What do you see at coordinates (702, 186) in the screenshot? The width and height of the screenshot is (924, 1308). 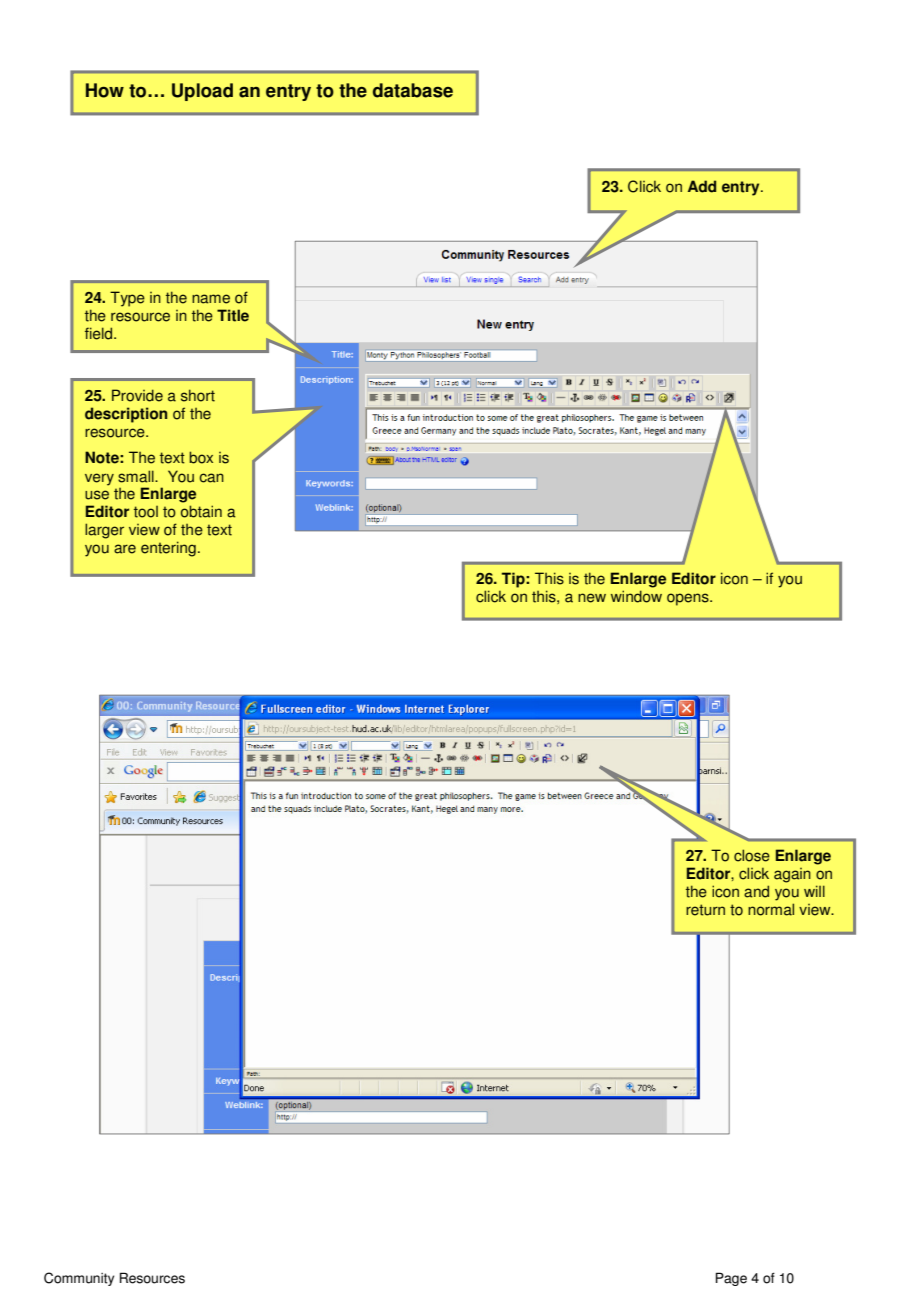 I see `Add` at bounding box center [702, 186].
